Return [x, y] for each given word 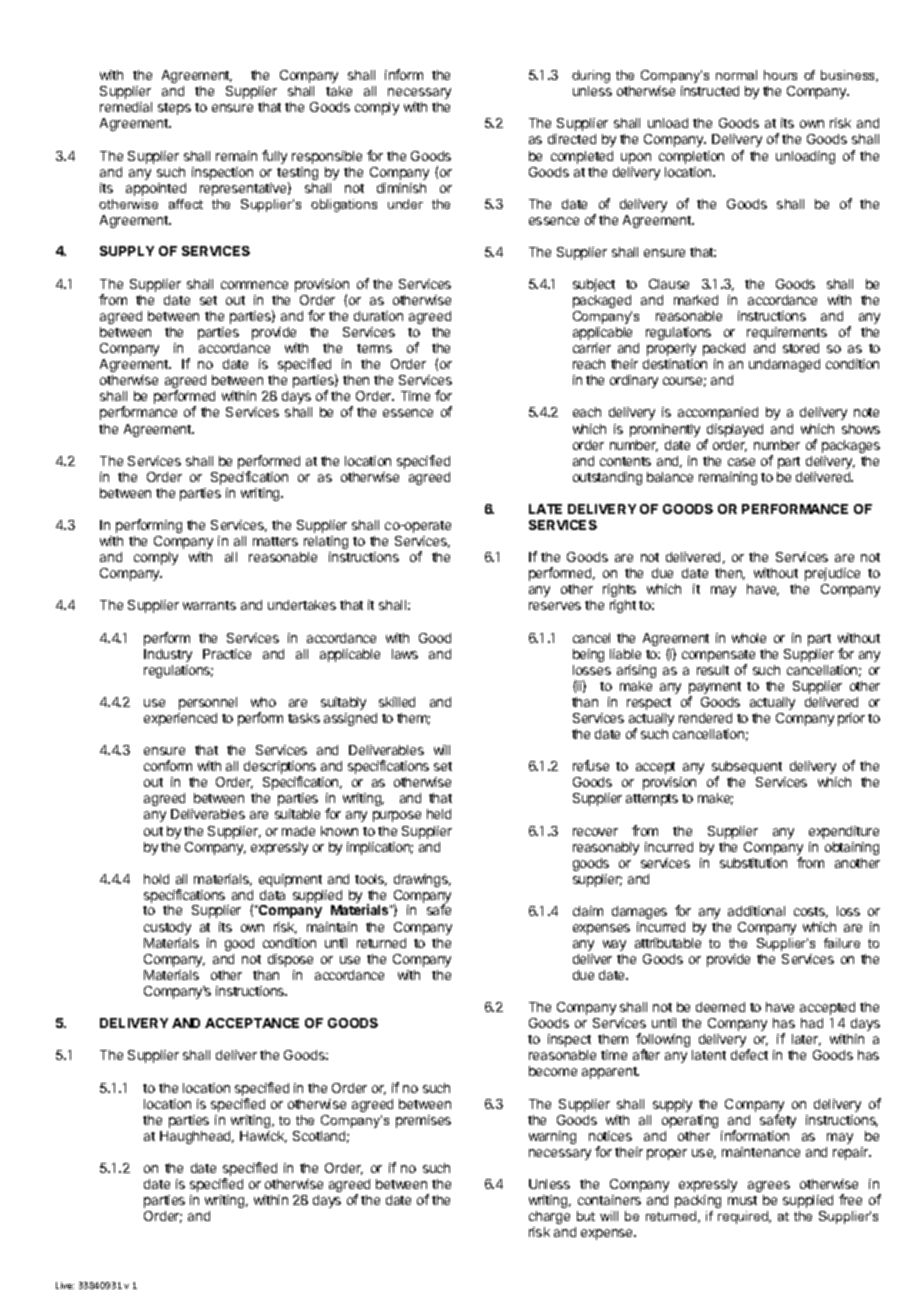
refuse [591, 765]
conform [168, 765]
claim [588, 911]
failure [842, 943]
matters [275, 541]
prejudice [832, 574]
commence [254, 285]
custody [167, 928]
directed [572, 139]
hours [780, 75]
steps [174, 109]
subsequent [747, 769]
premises [423, 1121]
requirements [787, 333]
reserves [555, 606]
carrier [592, 348]
